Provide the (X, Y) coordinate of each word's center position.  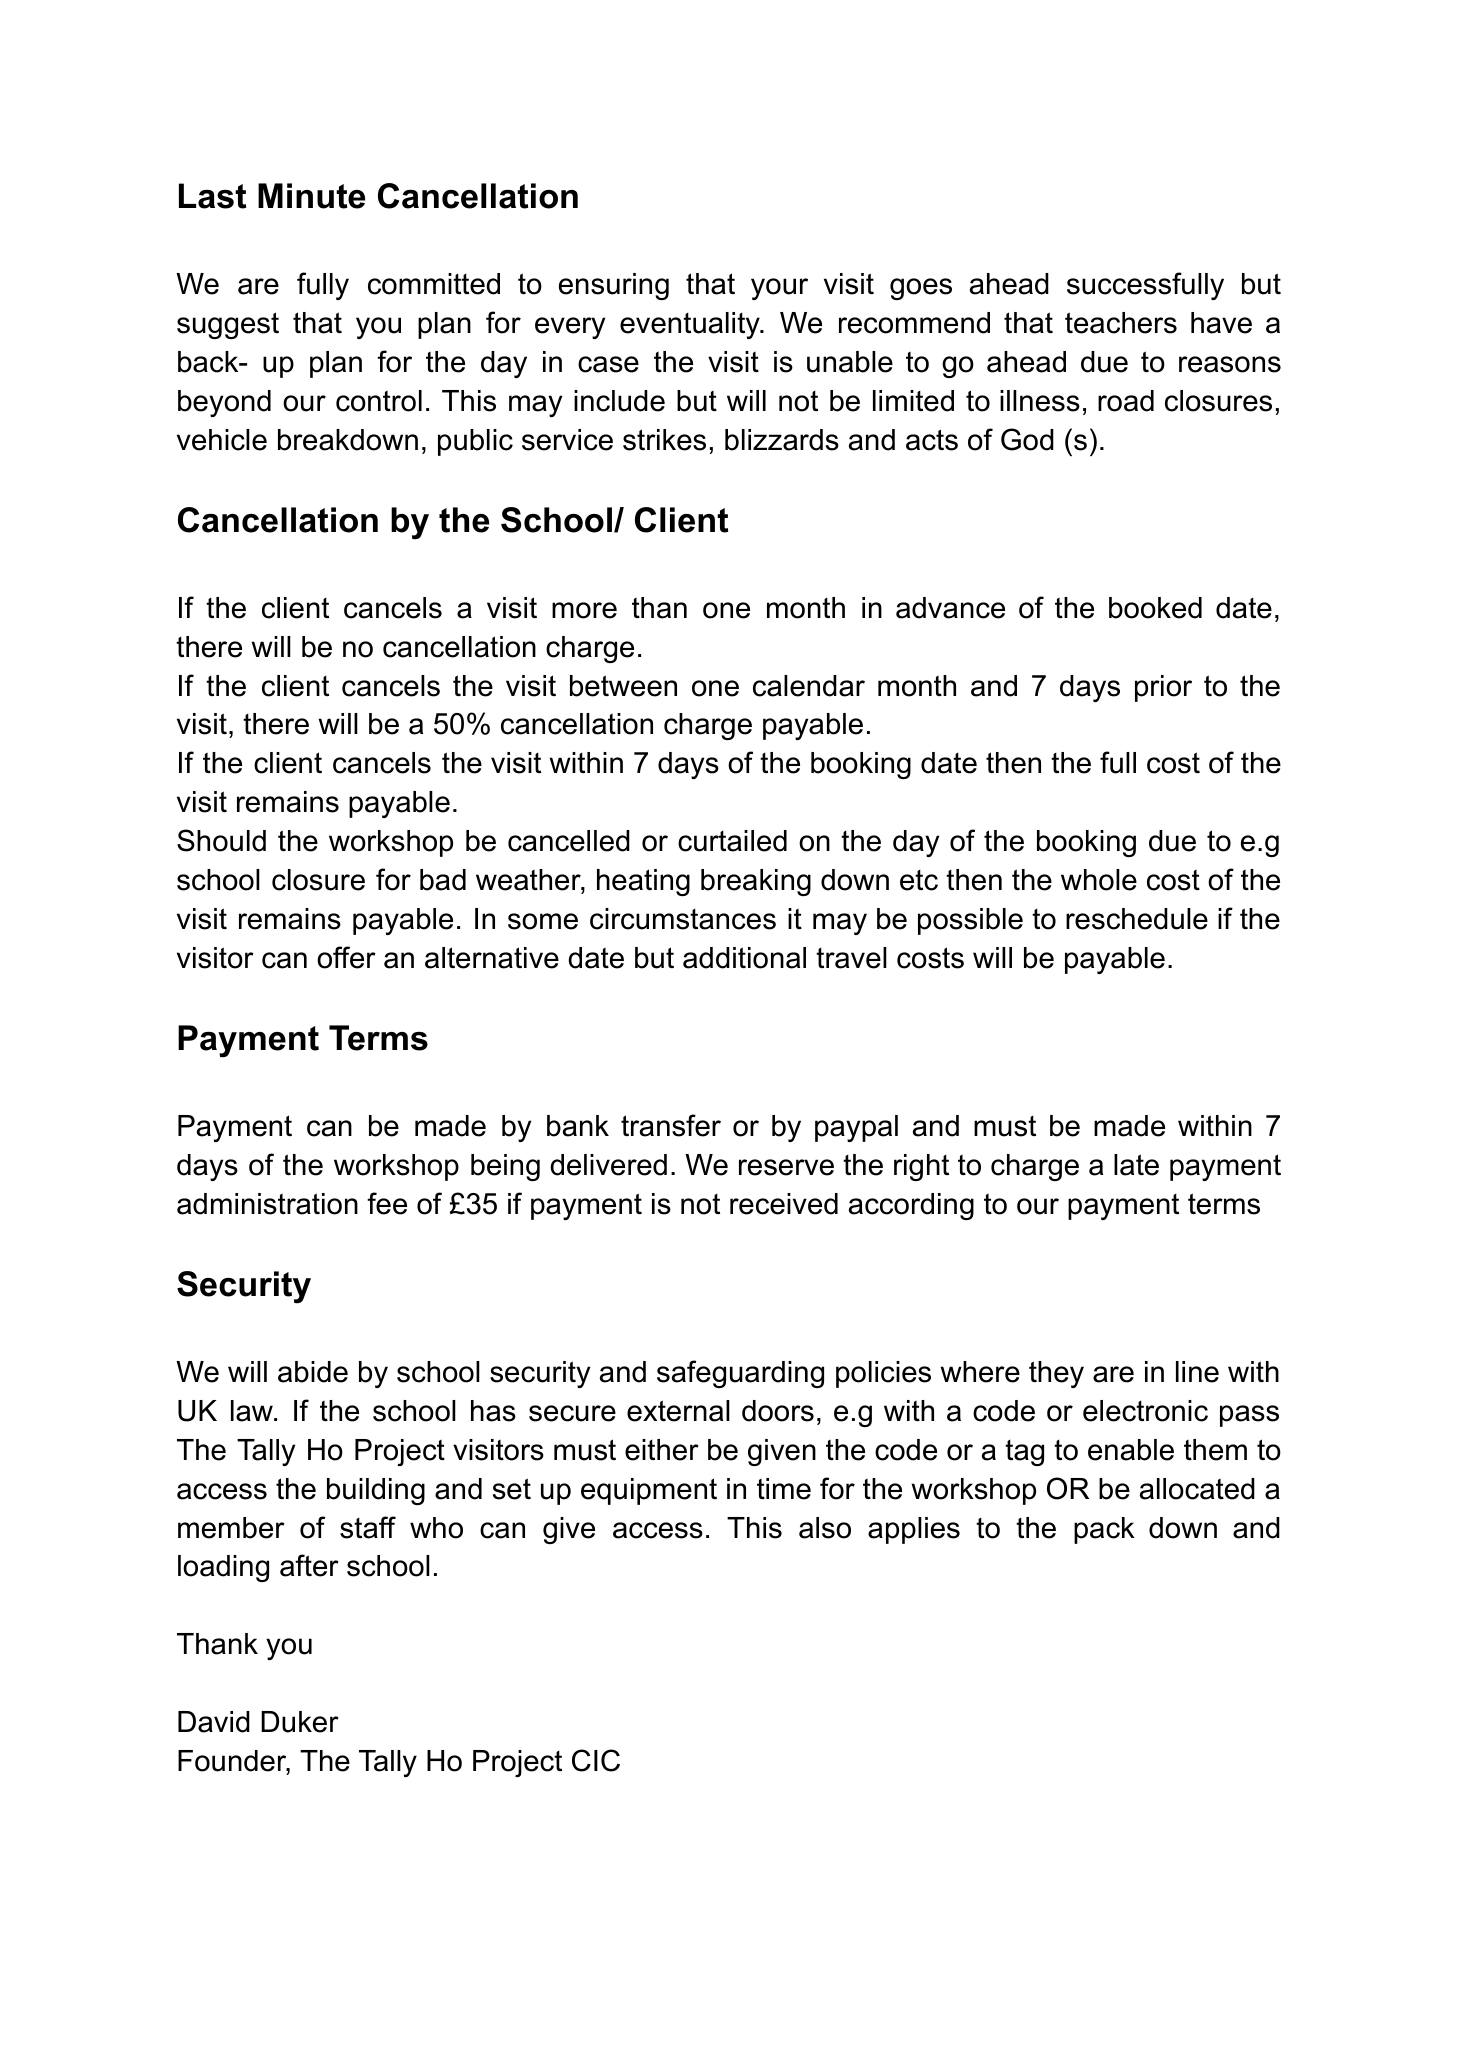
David (214, 1722)
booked (1155, 608)
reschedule (1137, 919)
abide (313, 1372)
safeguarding (740, 1374)
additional (744, 958)
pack (1104, 1530)
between (623, 686)
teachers (1121, 323)
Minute (311, 196)
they (1056, 1374)
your (779, 289)
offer (346, 957)
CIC (596, 1760)
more (584, 610)
